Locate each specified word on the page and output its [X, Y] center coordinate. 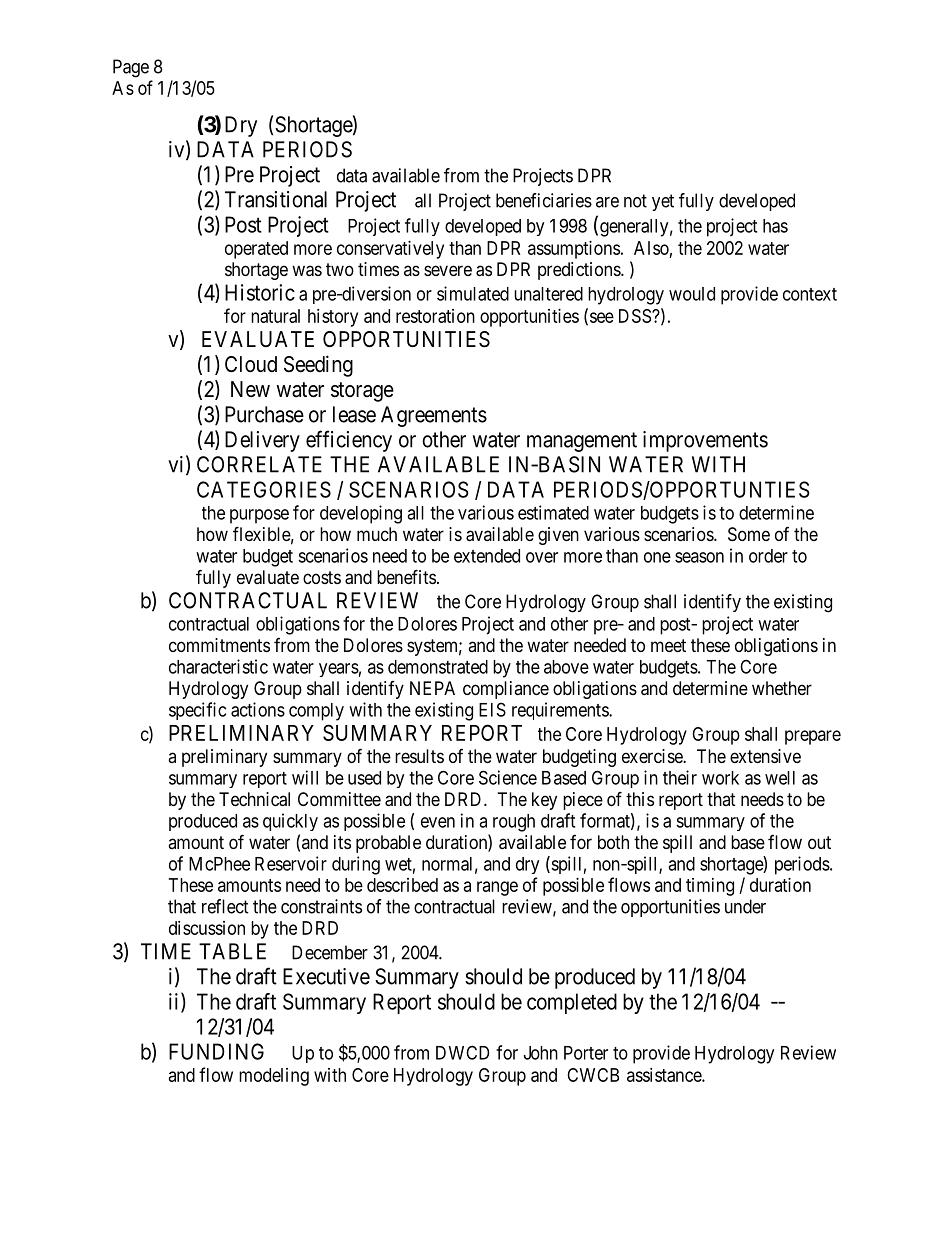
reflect [225, 906]
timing [710, 887]
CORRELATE [259, 464]
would [692, 294]
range [497, 888]
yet [663, 202]
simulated [473, 293]
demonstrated [438, 667]
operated [256, 250]
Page [131, 68]
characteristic [218, 666]
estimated [553, 512]
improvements [705, 441]
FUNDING [216, 1051]
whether [782, 688]
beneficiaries [544, 200]
